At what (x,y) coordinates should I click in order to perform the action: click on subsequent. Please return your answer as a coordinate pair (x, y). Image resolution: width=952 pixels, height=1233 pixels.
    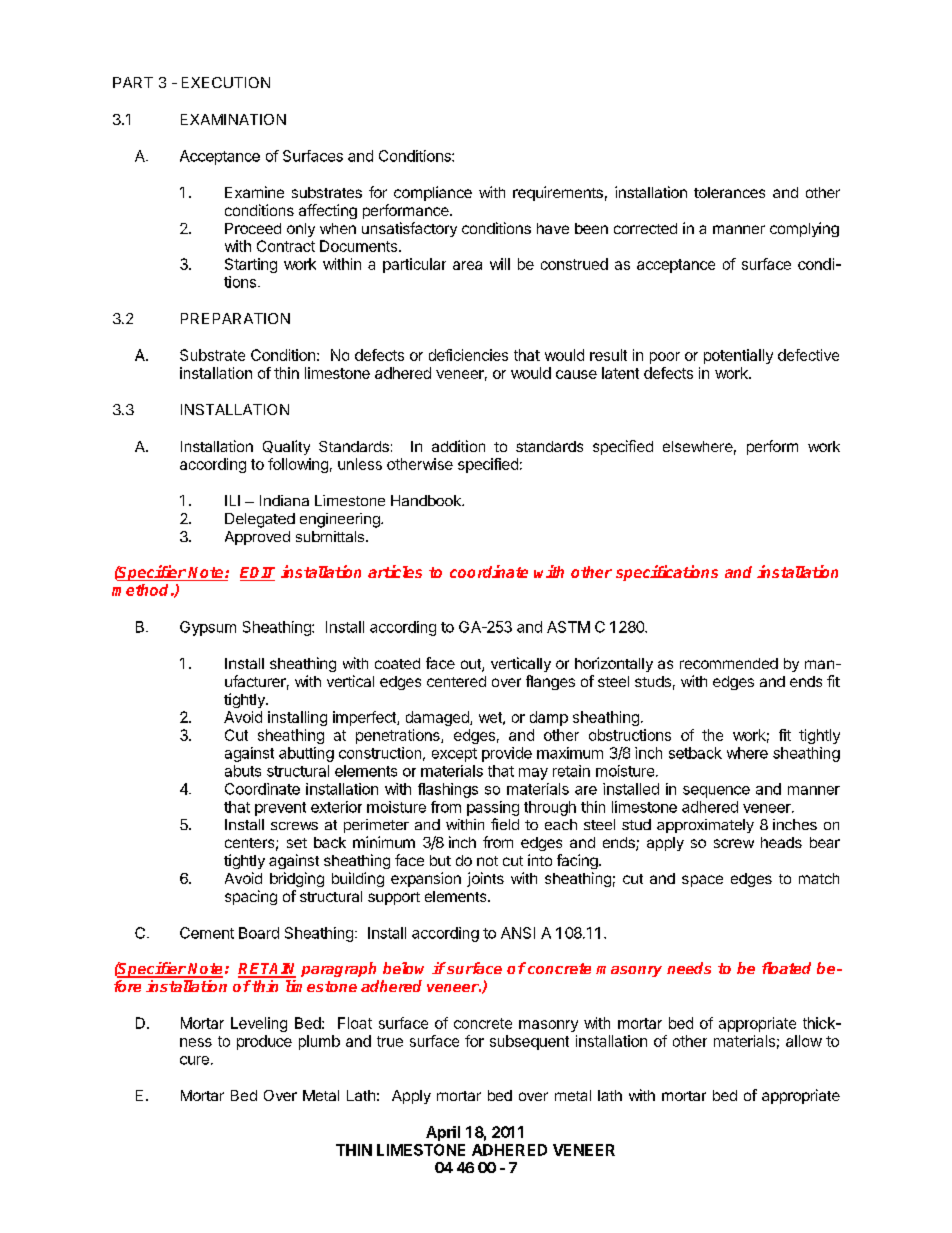
    Looking at the image, I should click on (529, 1042).
